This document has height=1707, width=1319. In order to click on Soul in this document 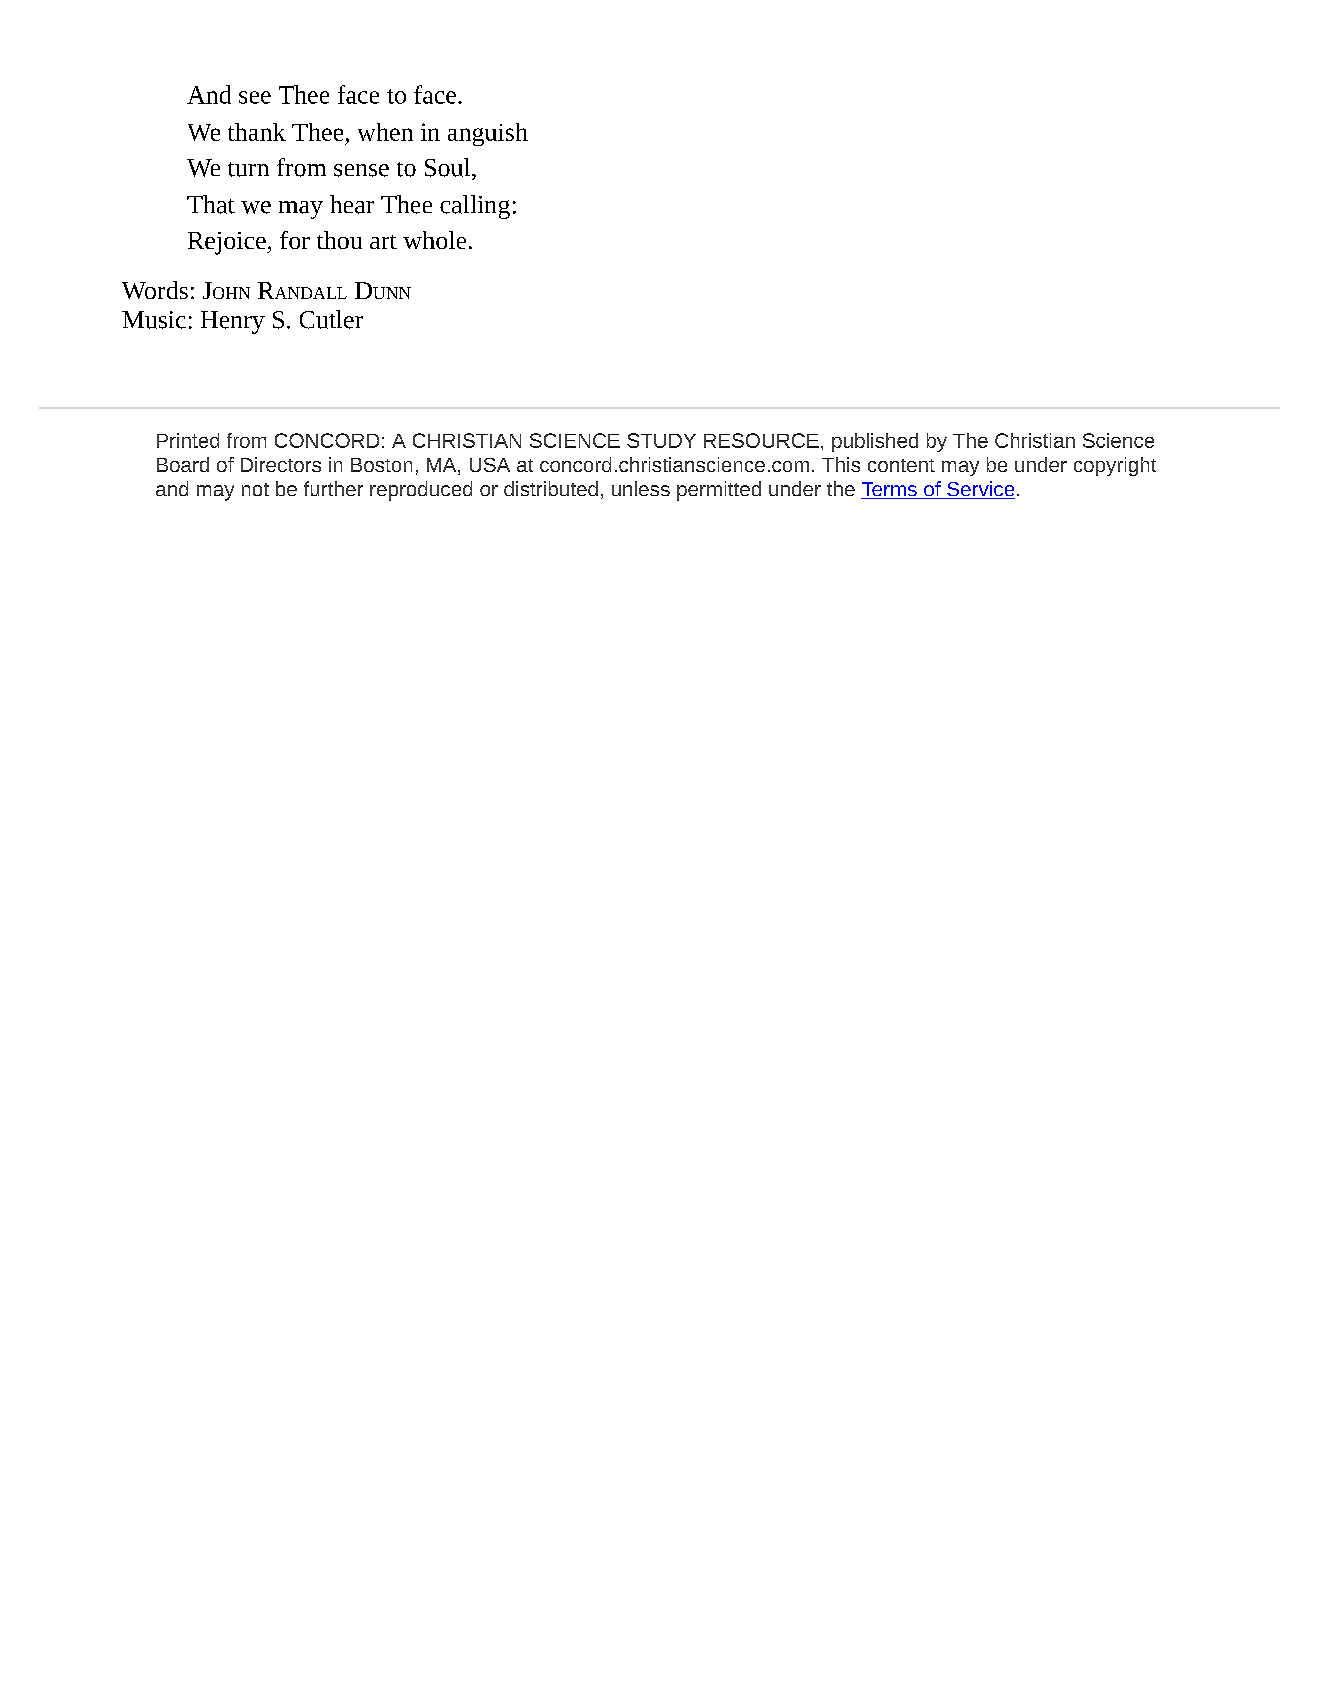, I will do `click(449, 167)`.
